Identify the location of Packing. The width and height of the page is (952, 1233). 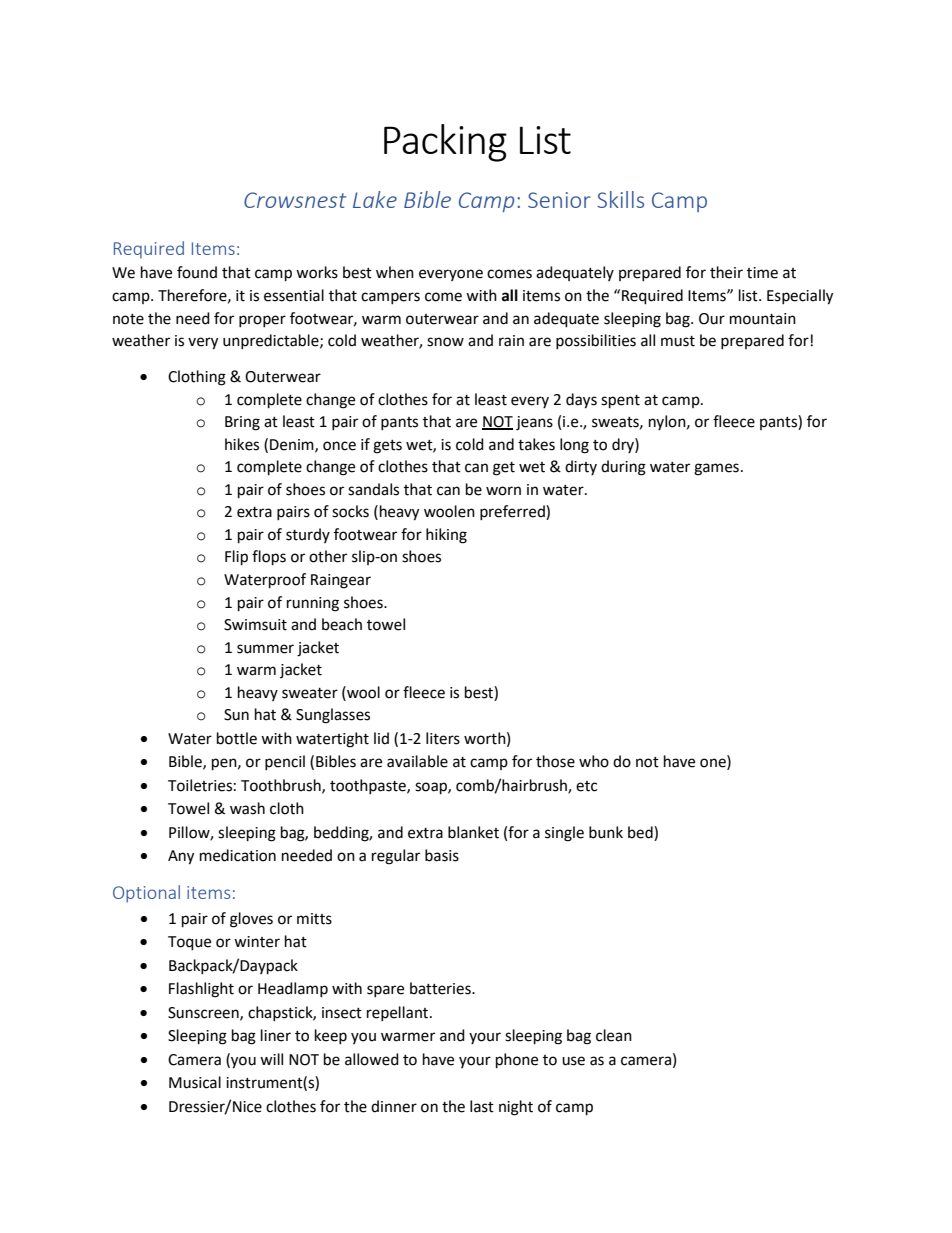
(445, 143).
